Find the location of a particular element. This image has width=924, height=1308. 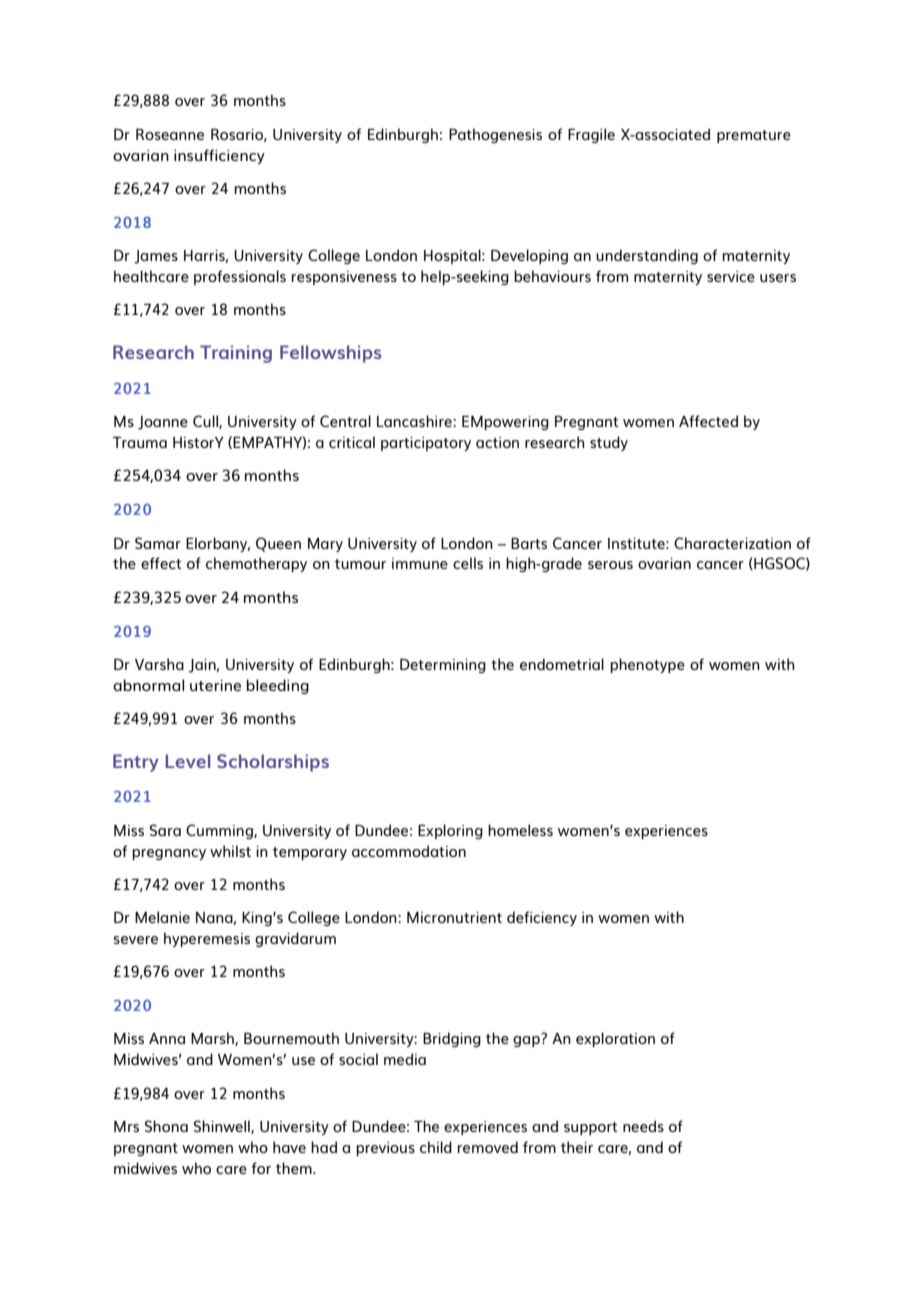

for is located at coordinates (261, 1168).
